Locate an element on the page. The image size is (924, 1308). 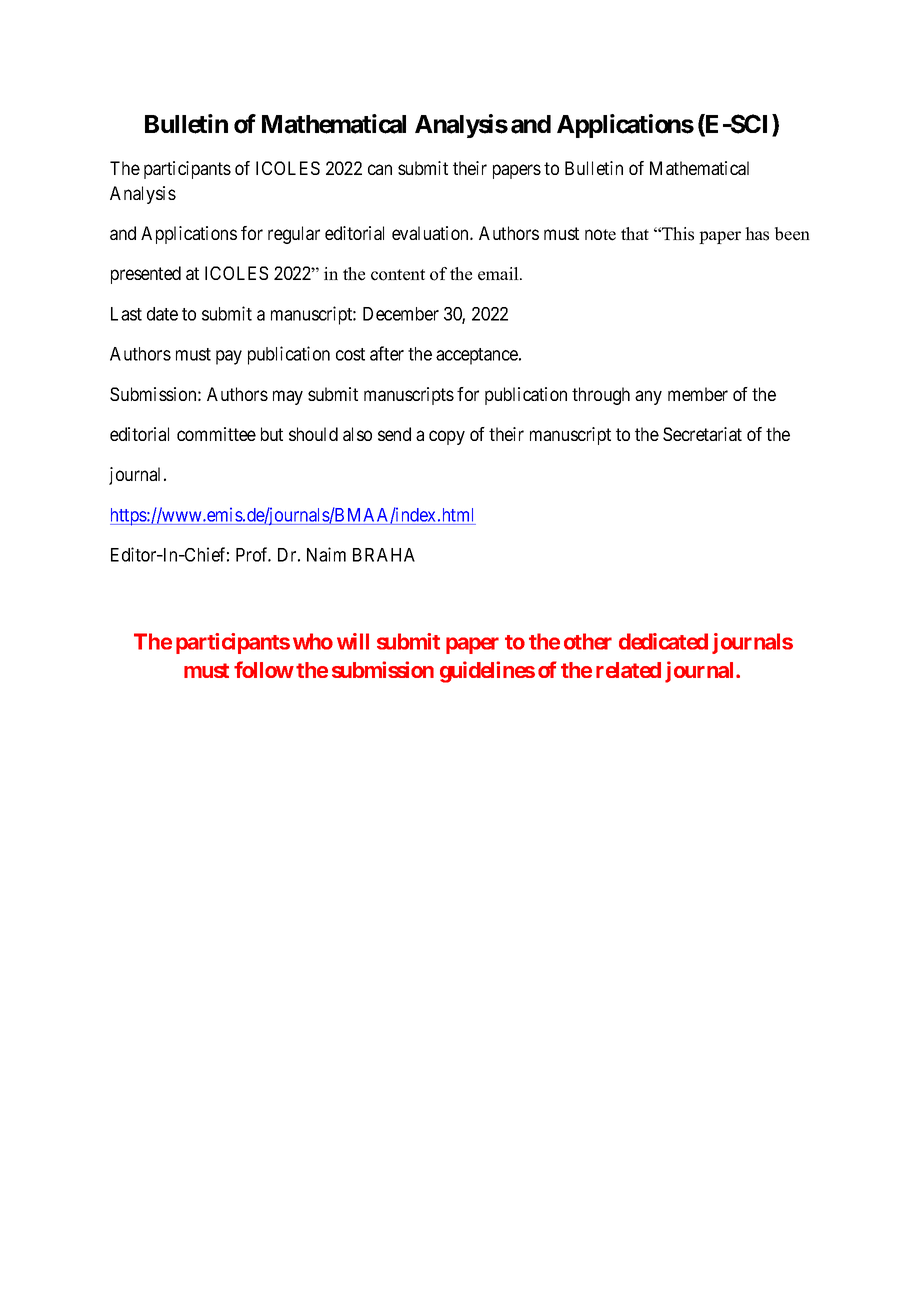
regular is located at coordinates (294, 235).
